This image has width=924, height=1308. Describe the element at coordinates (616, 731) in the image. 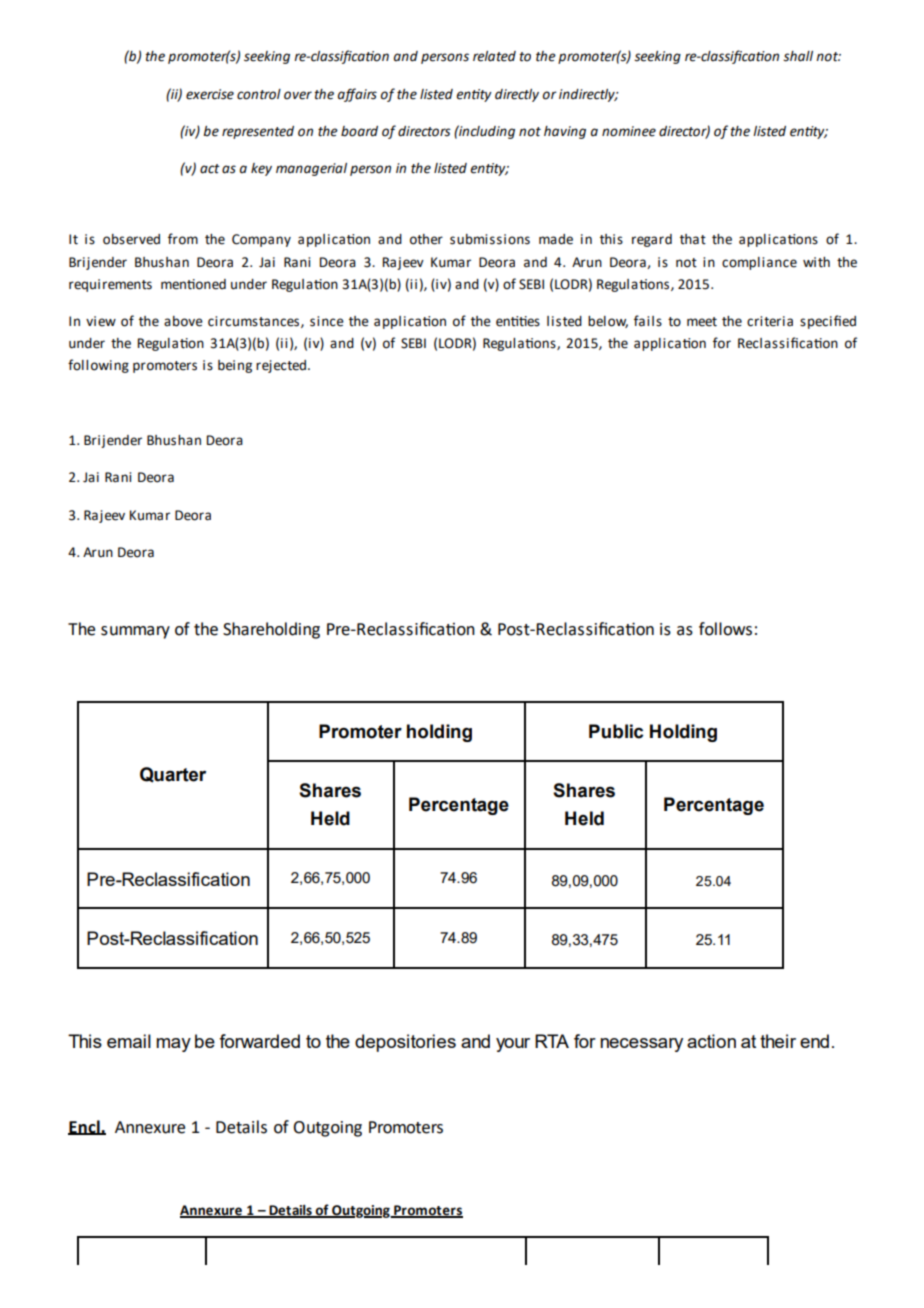

I see `Public` at that location.
